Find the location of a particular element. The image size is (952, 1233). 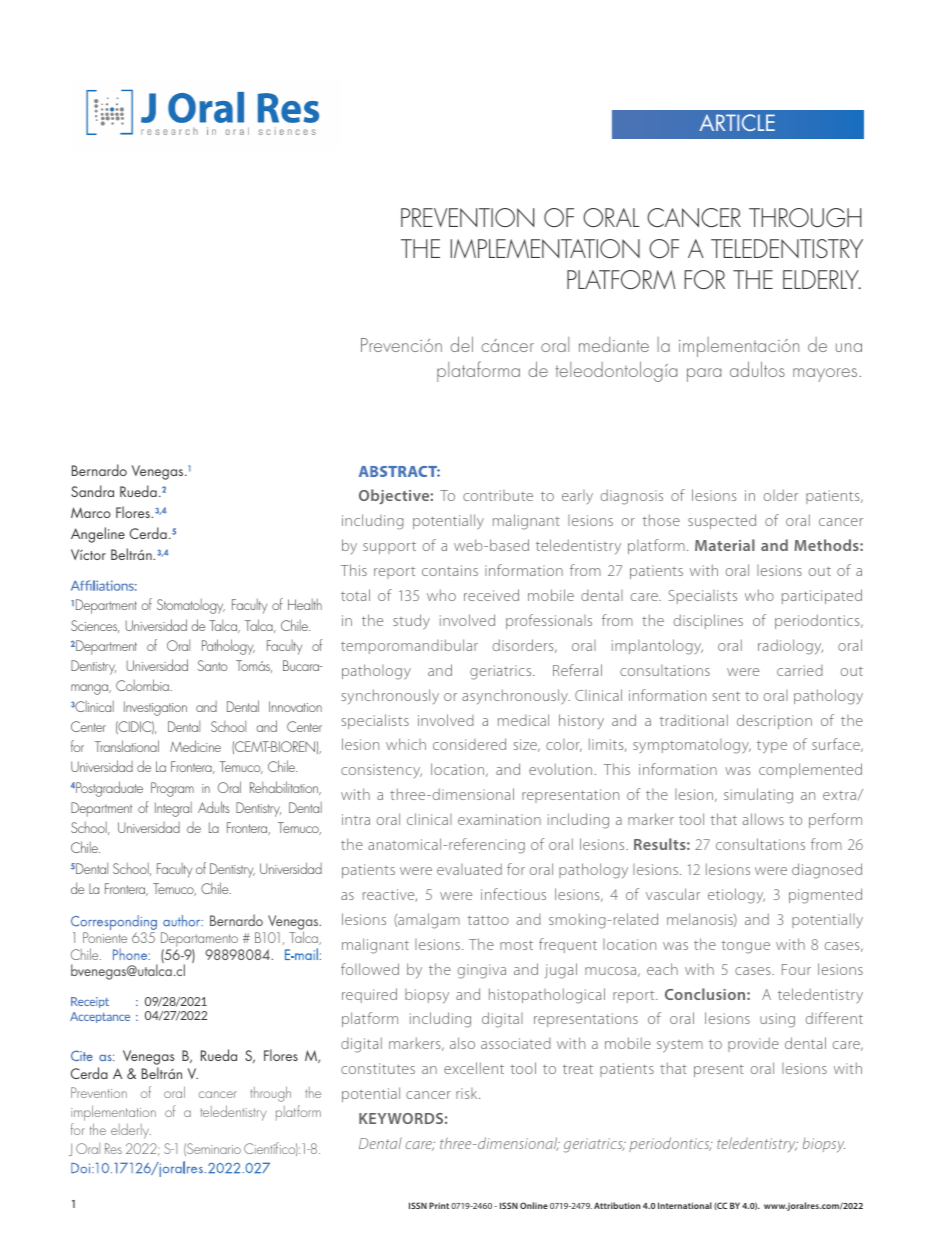

del is located at coordinates (461, 344).
